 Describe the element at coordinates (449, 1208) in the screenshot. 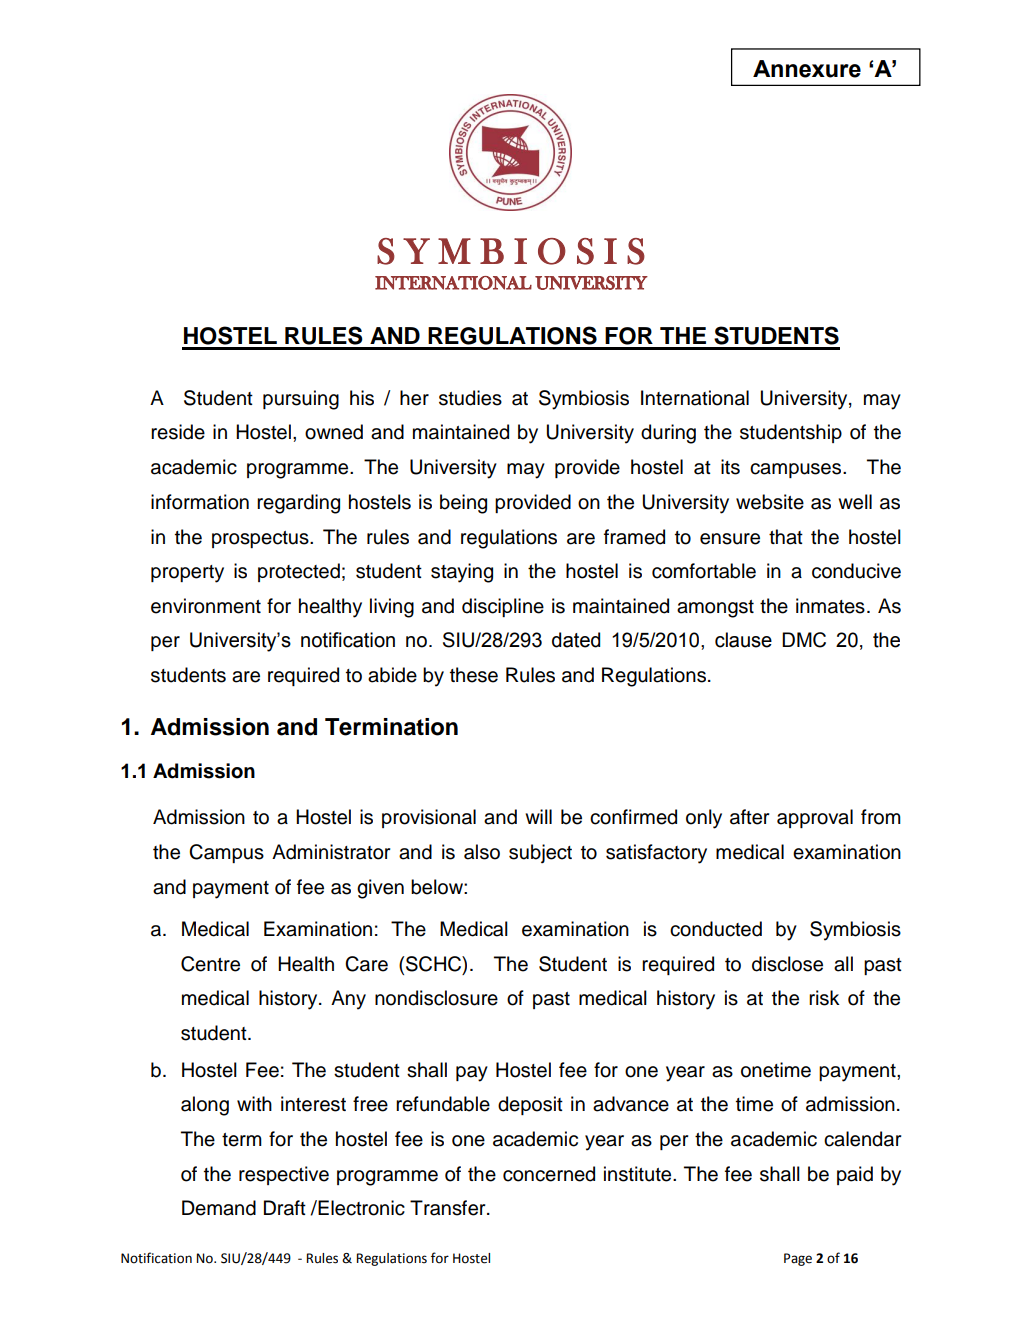

I see `Transfer` at that location.
